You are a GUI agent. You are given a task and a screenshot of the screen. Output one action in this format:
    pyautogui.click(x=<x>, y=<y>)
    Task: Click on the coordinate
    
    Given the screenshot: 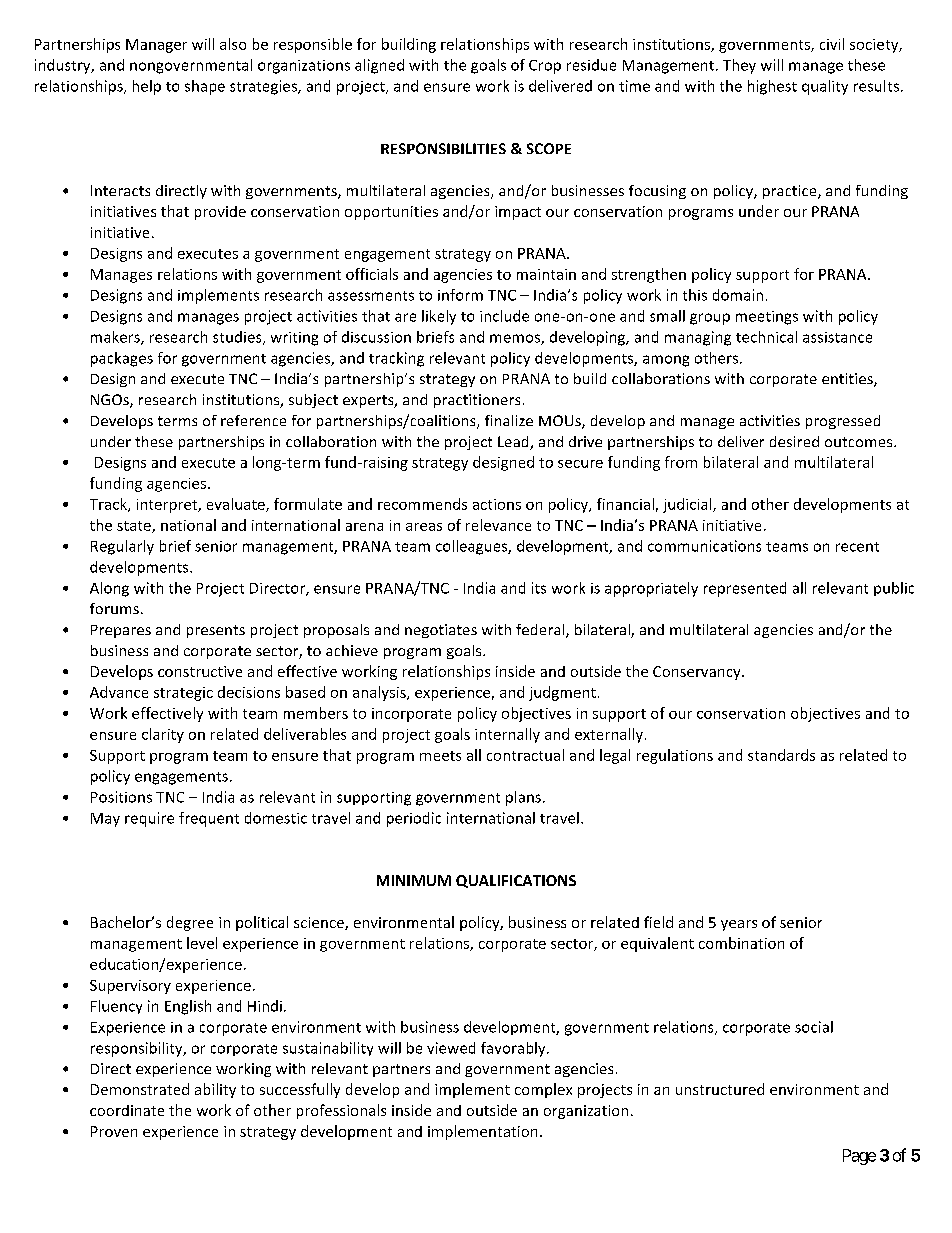 What is the action you would take?
    pyautogui.click(x=127, y=1110)
